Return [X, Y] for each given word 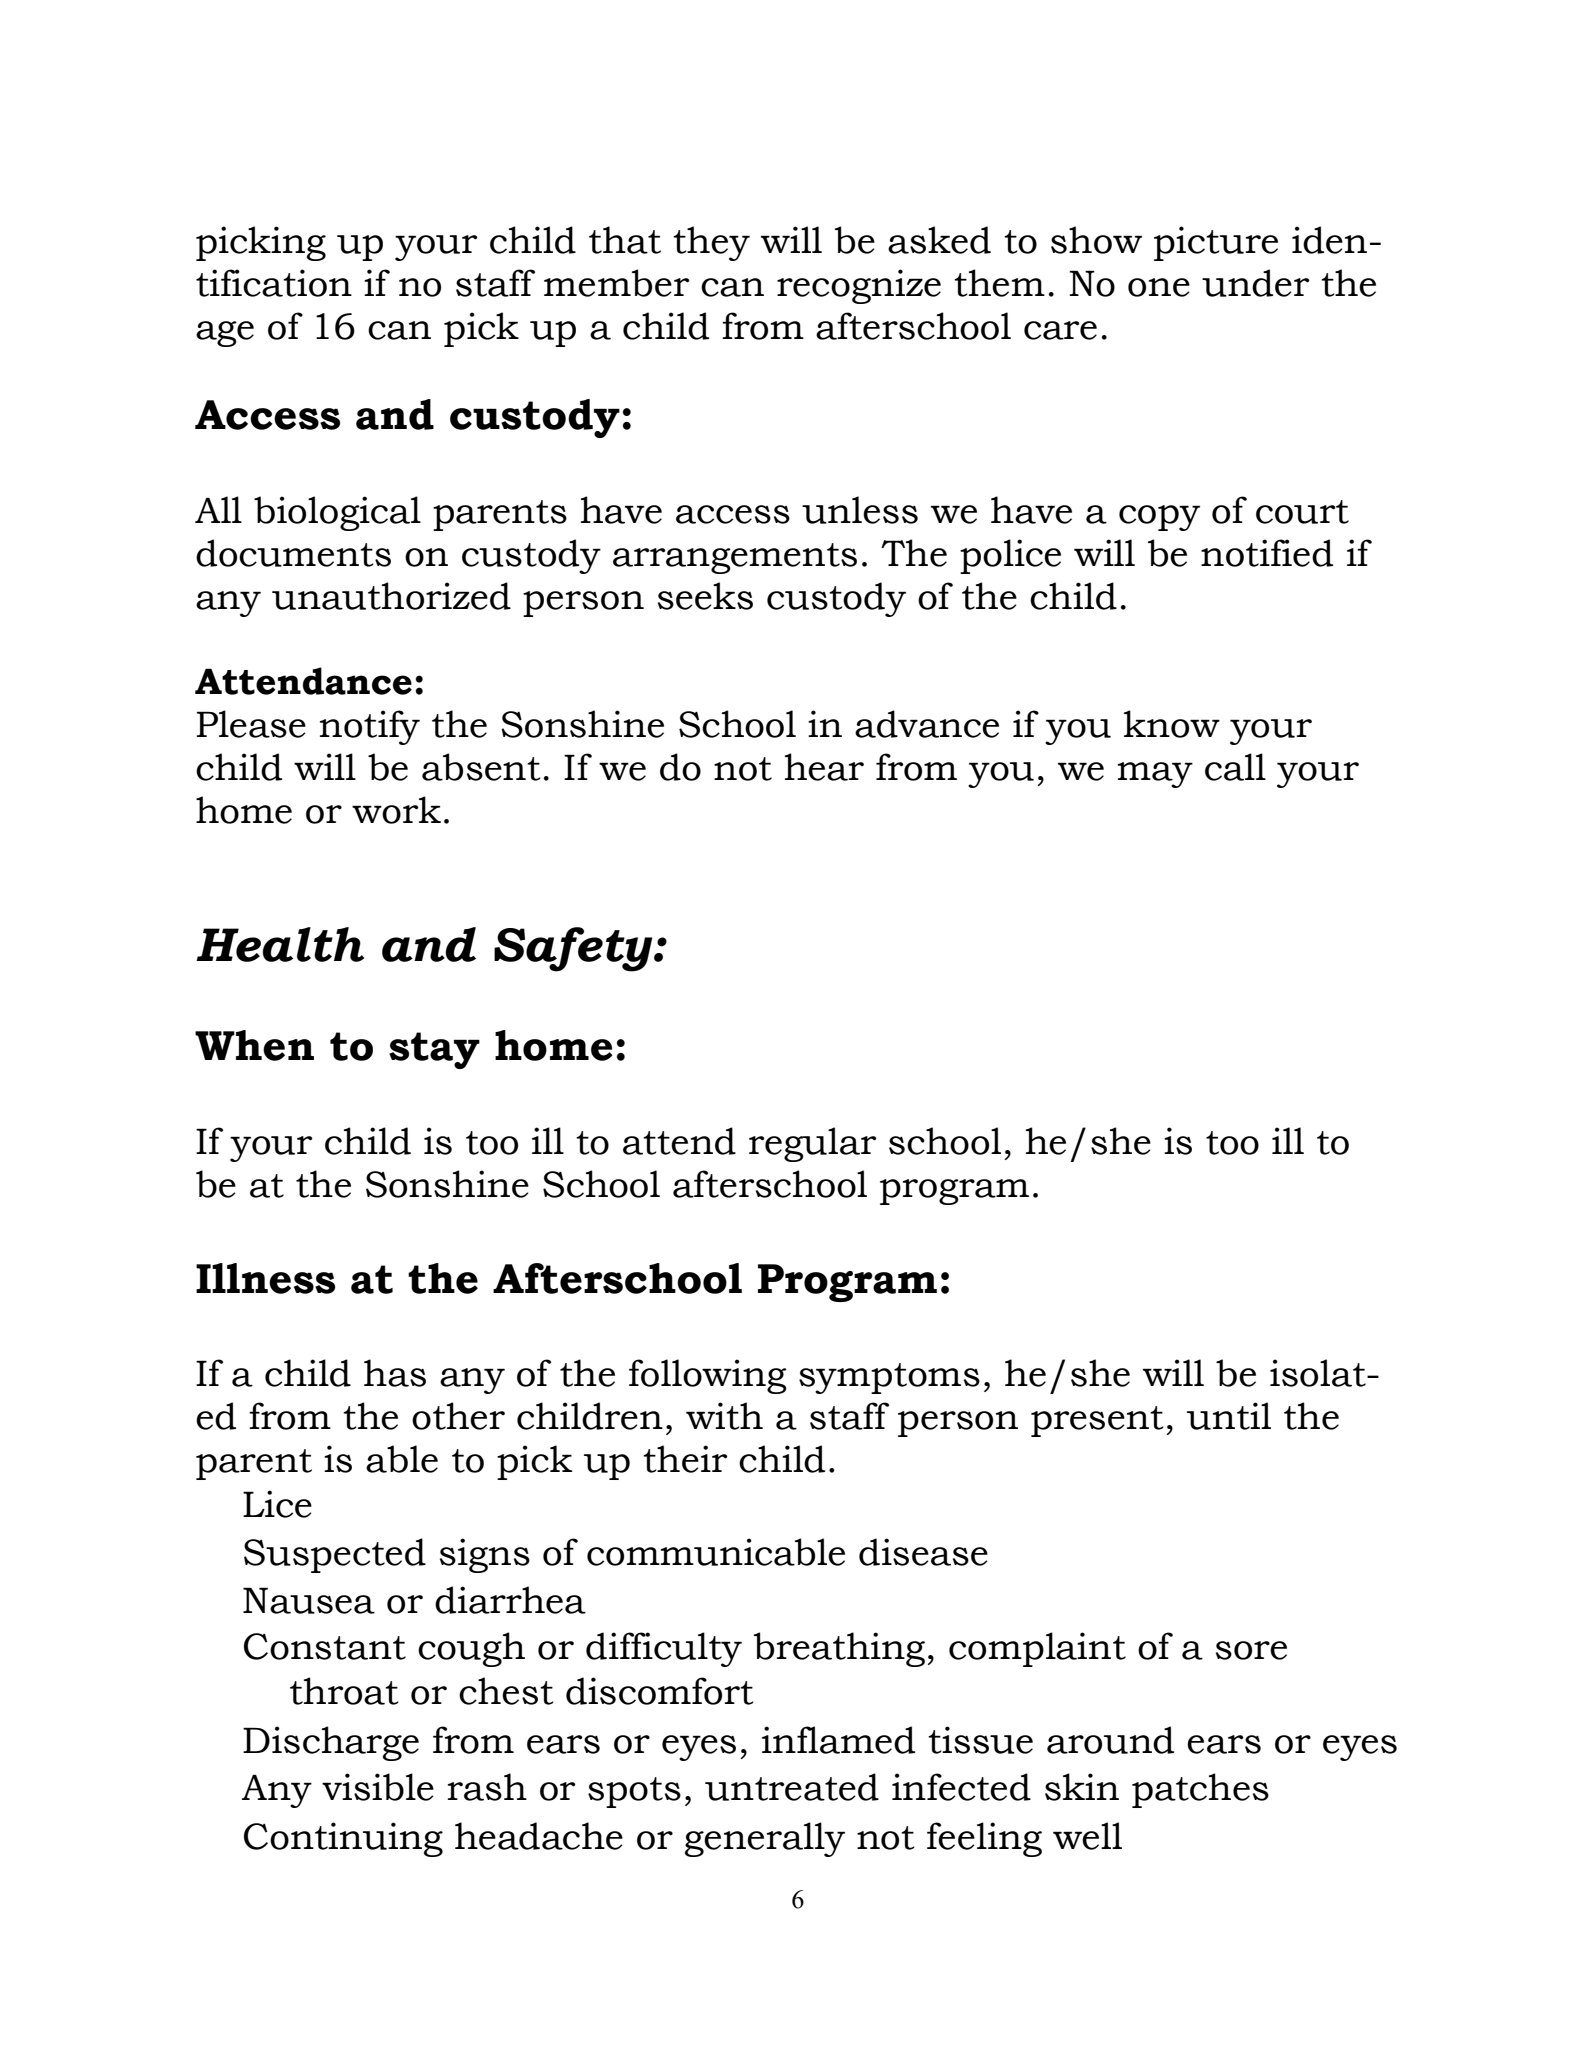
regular [813, 1144]
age [225, 334]
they [711, 243]
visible [378, 1787]
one [1159, 287]
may [1155, 775]
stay [434, 1050]
